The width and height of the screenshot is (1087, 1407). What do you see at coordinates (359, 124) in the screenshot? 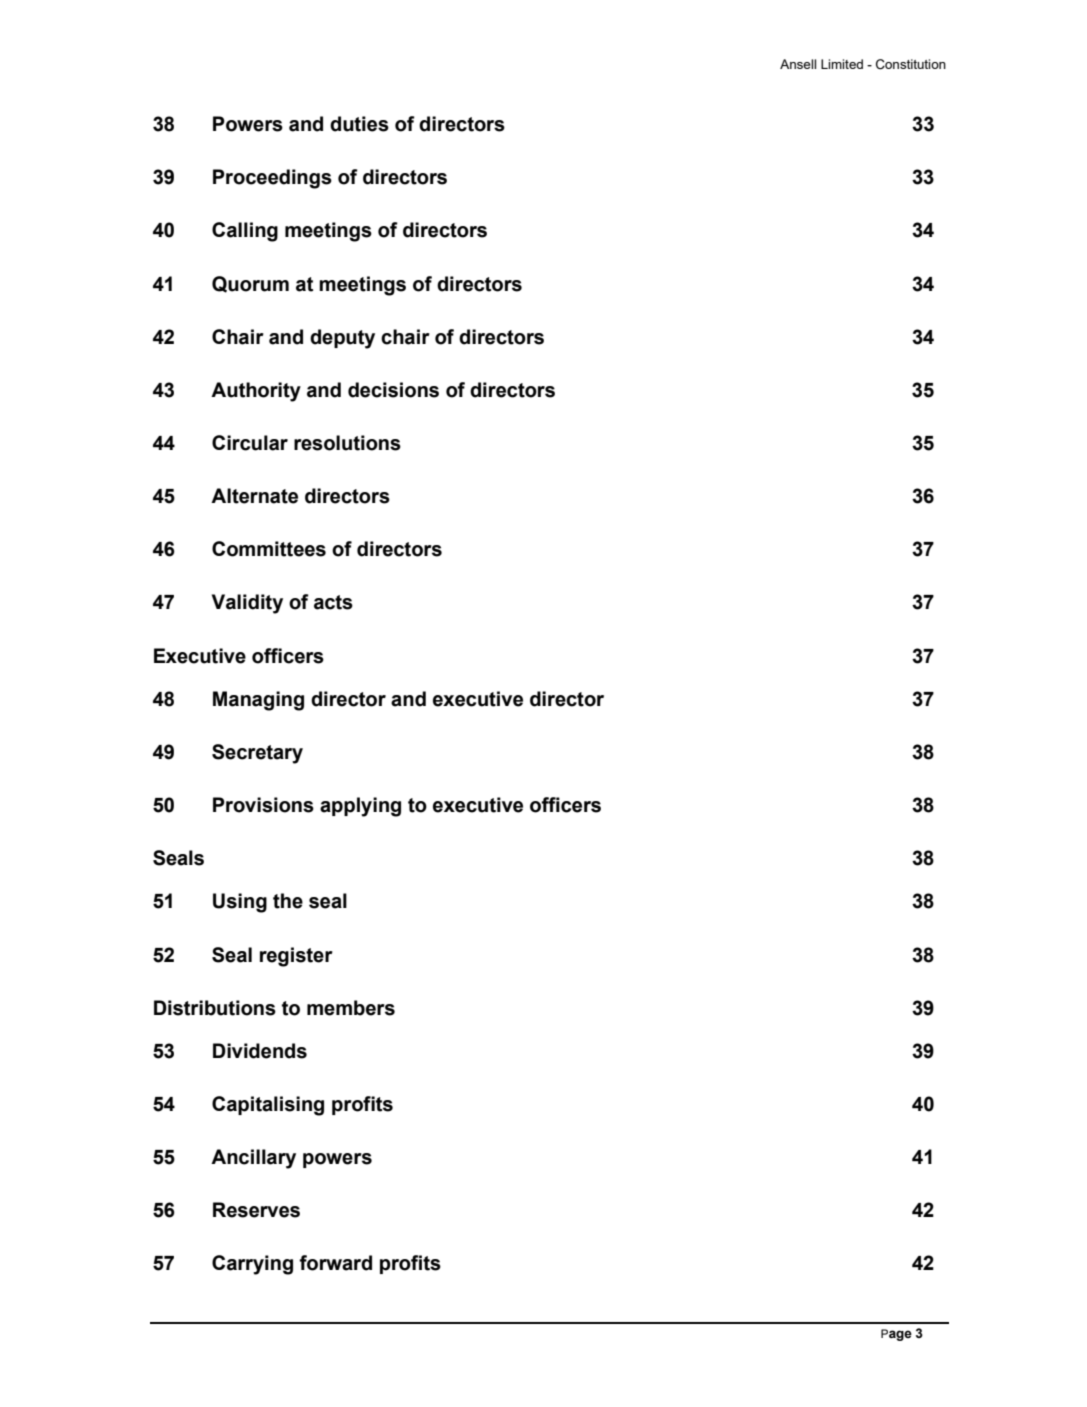
I see `duties` at bounding box center [359, 124].
